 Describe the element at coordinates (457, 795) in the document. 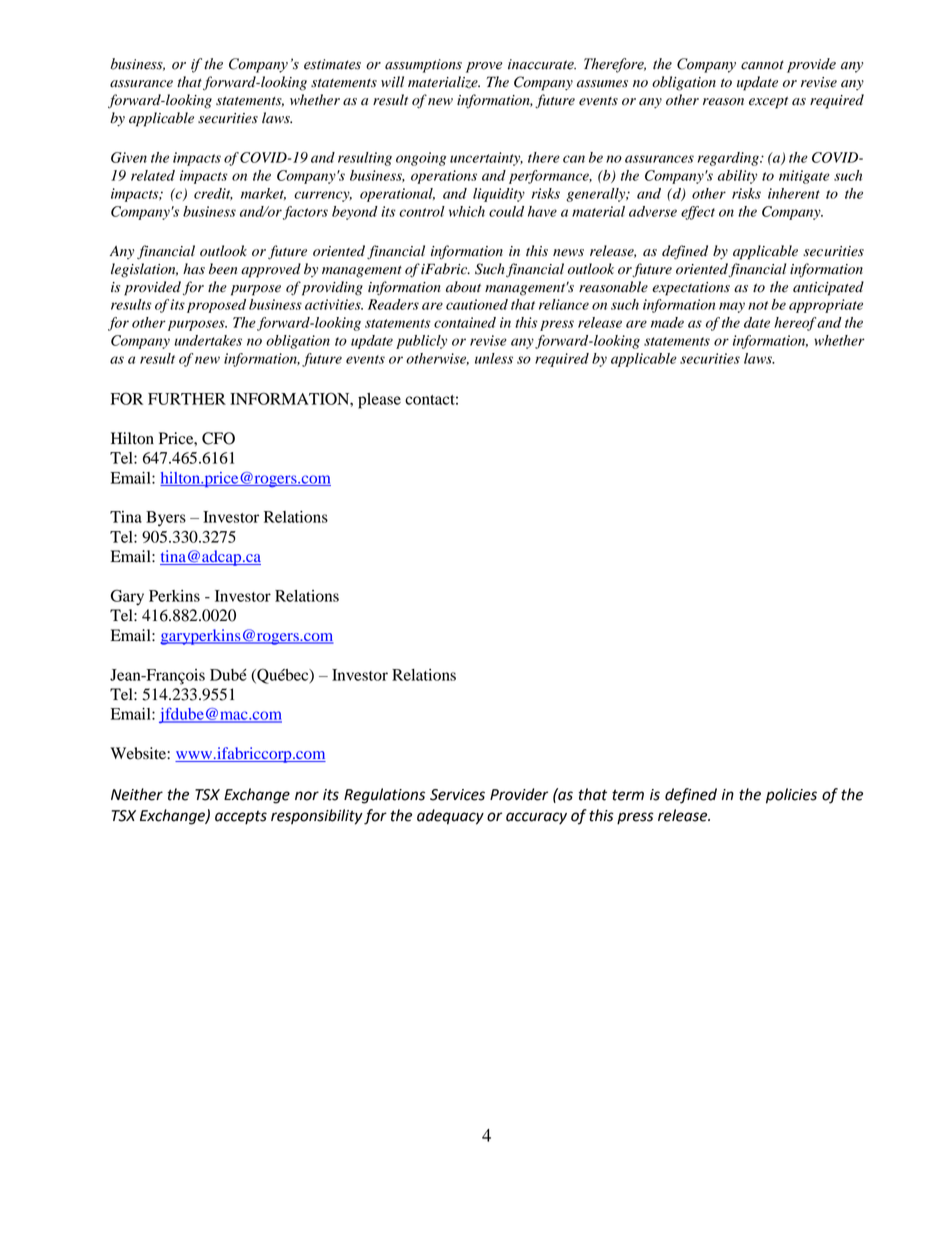

I see `Services` at that location.
